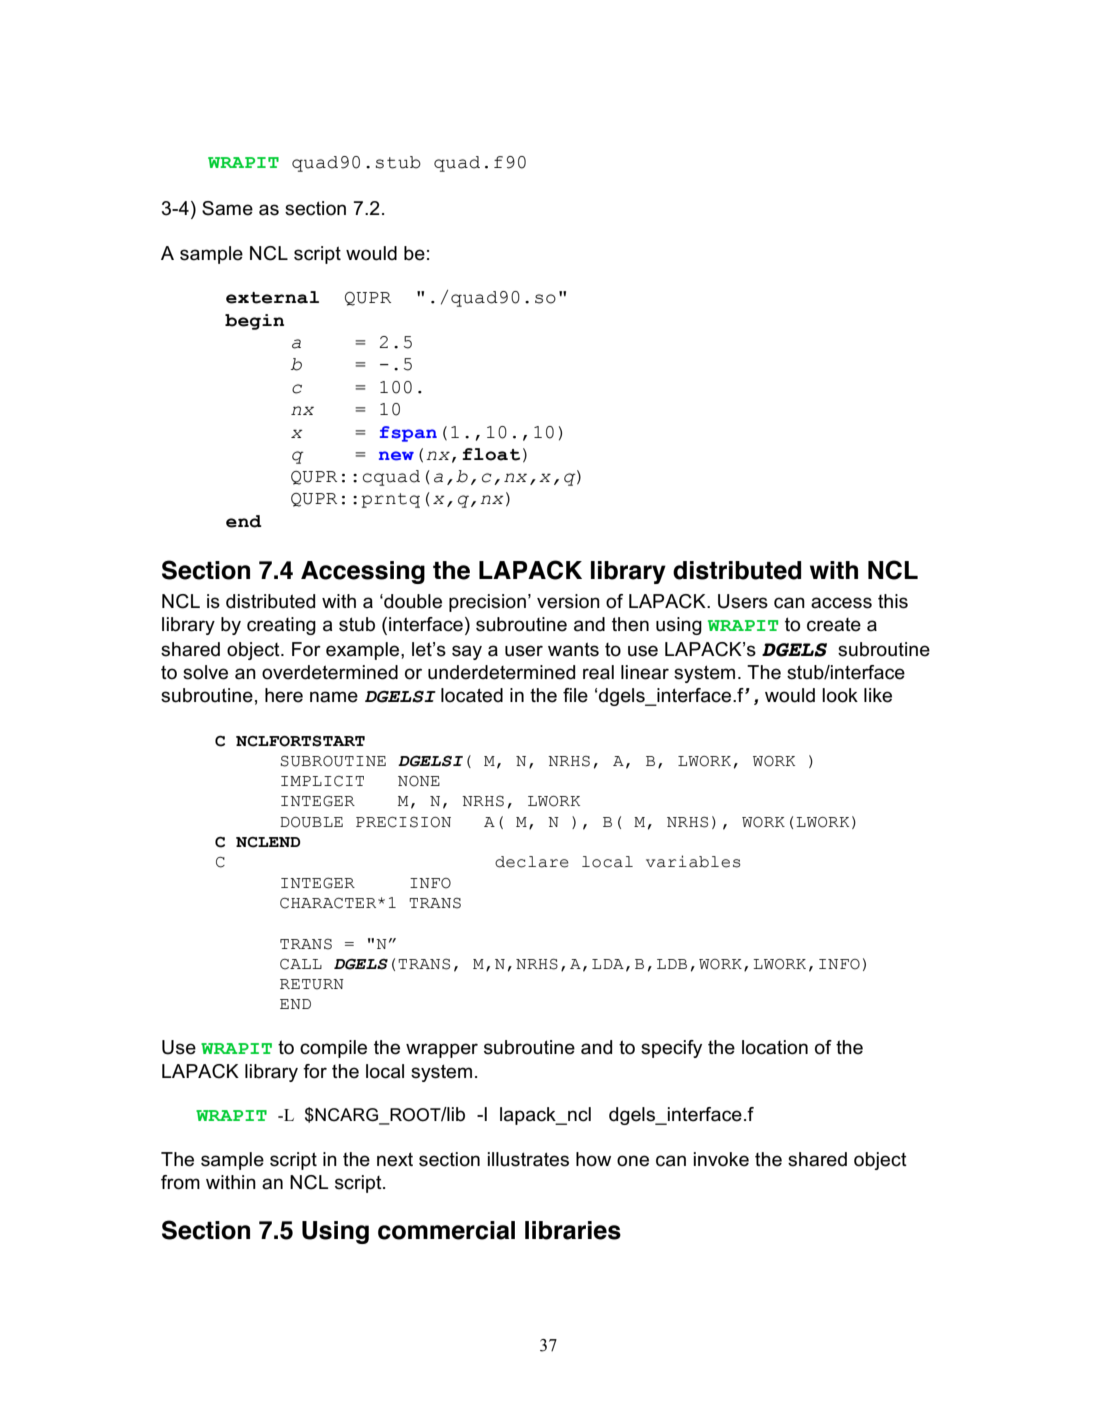 The width and height of the page is (1097, 1420). Describe the element at coordinates (693, 861) in the page. I see `variables` at that location.
